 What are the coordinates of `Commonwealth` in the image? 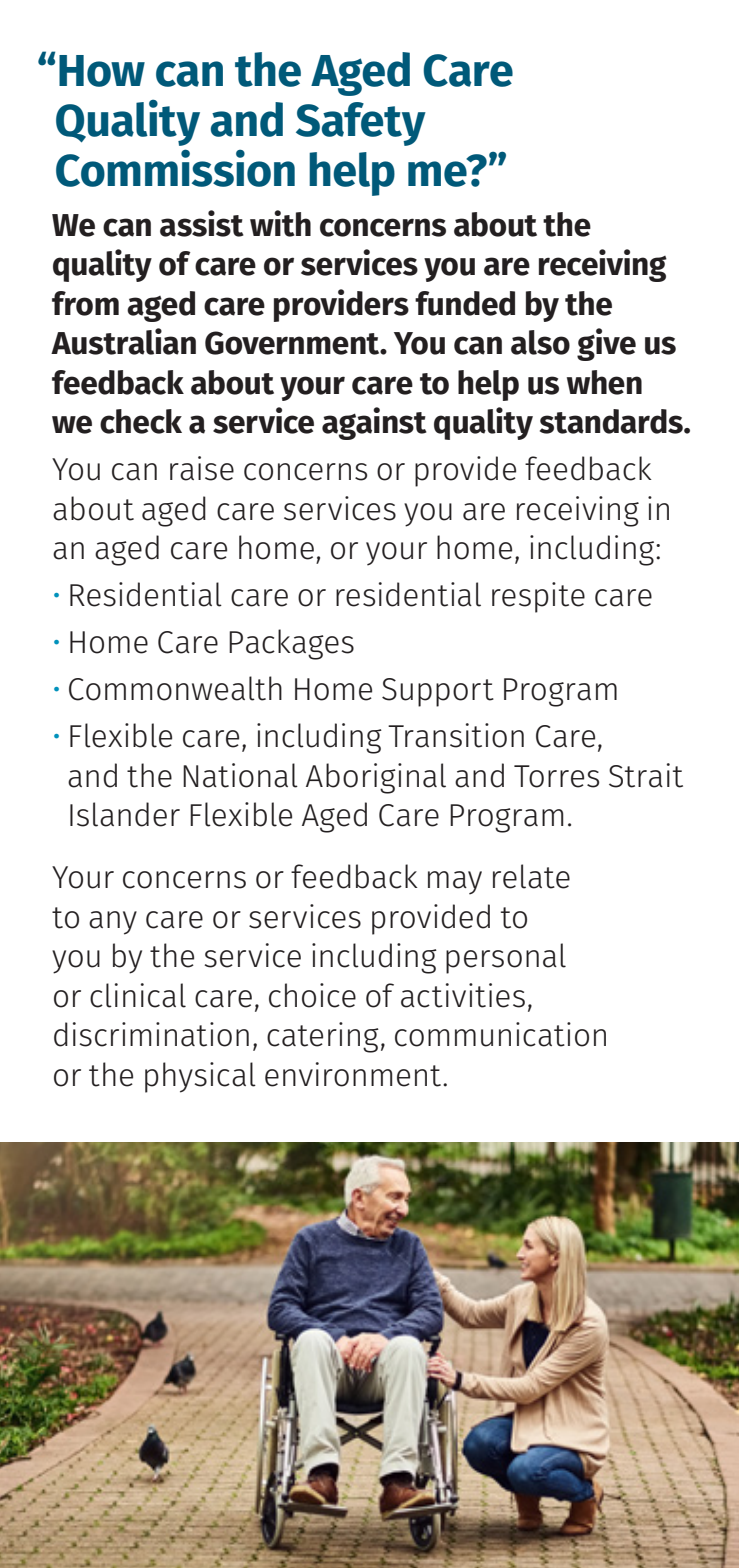 It's located at (175, 688).
